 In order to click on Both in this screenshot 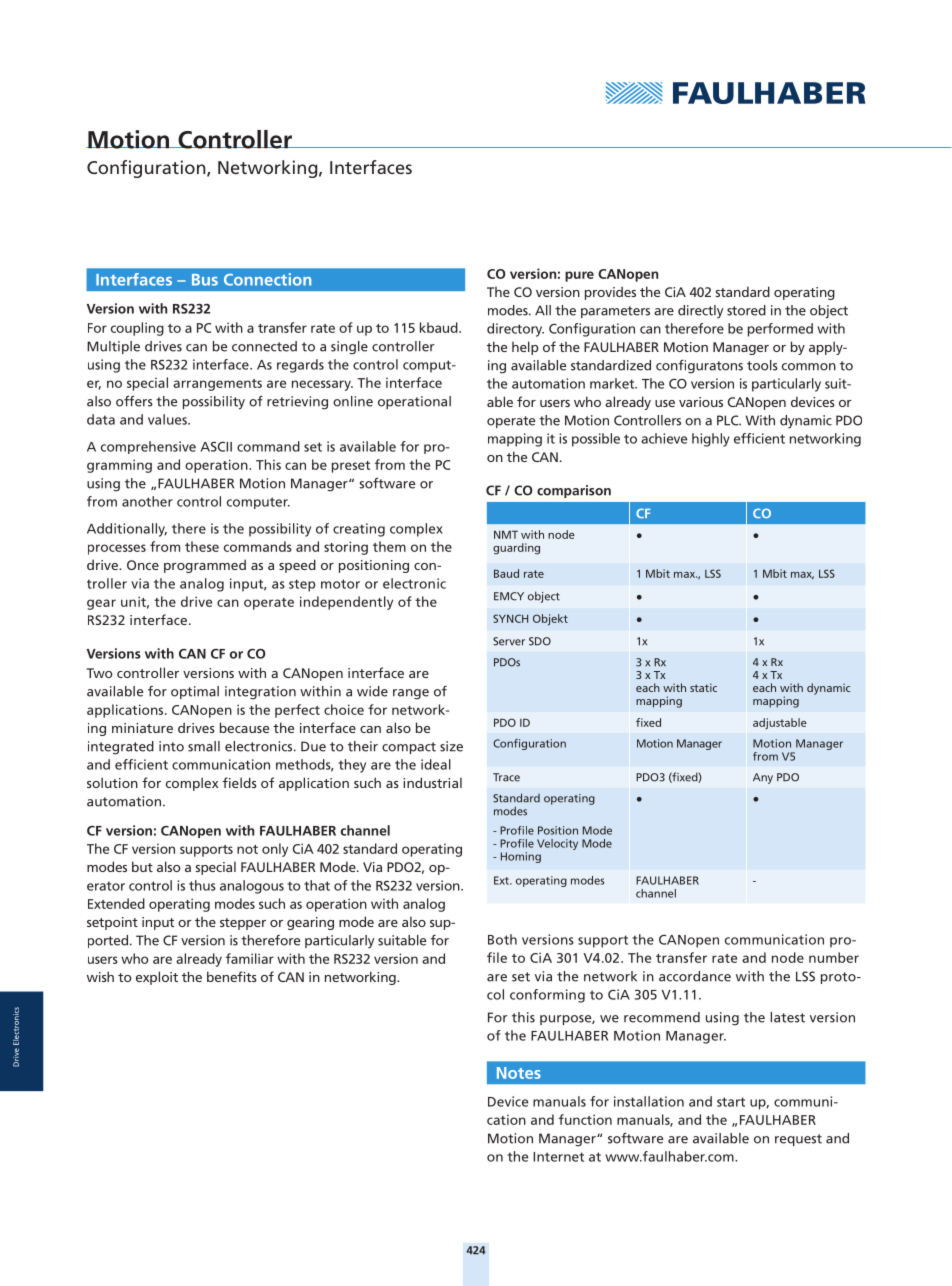, I will do `click(502, 939)`.
